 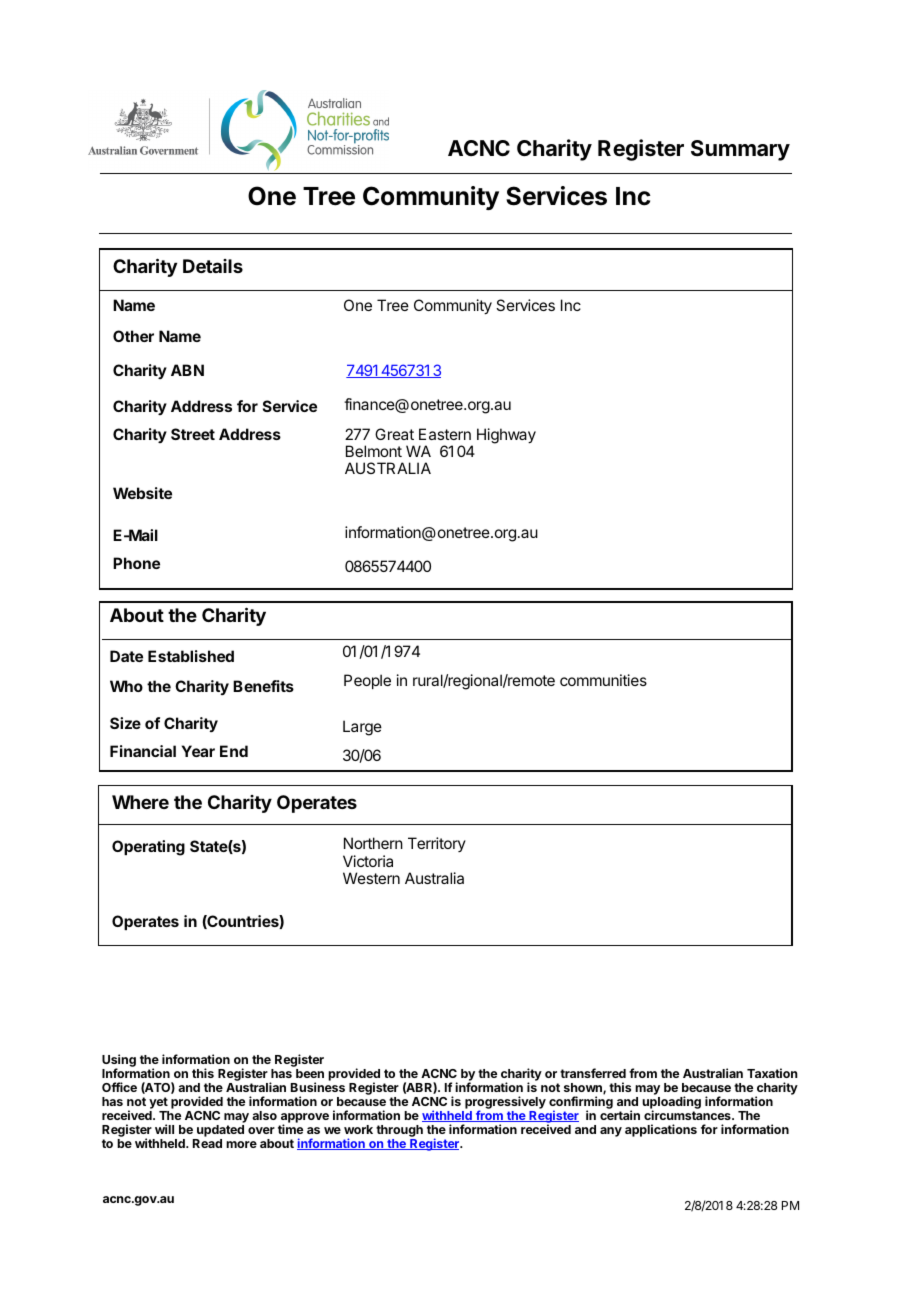 I want to click on ABN, so click(x=187, y=370).
